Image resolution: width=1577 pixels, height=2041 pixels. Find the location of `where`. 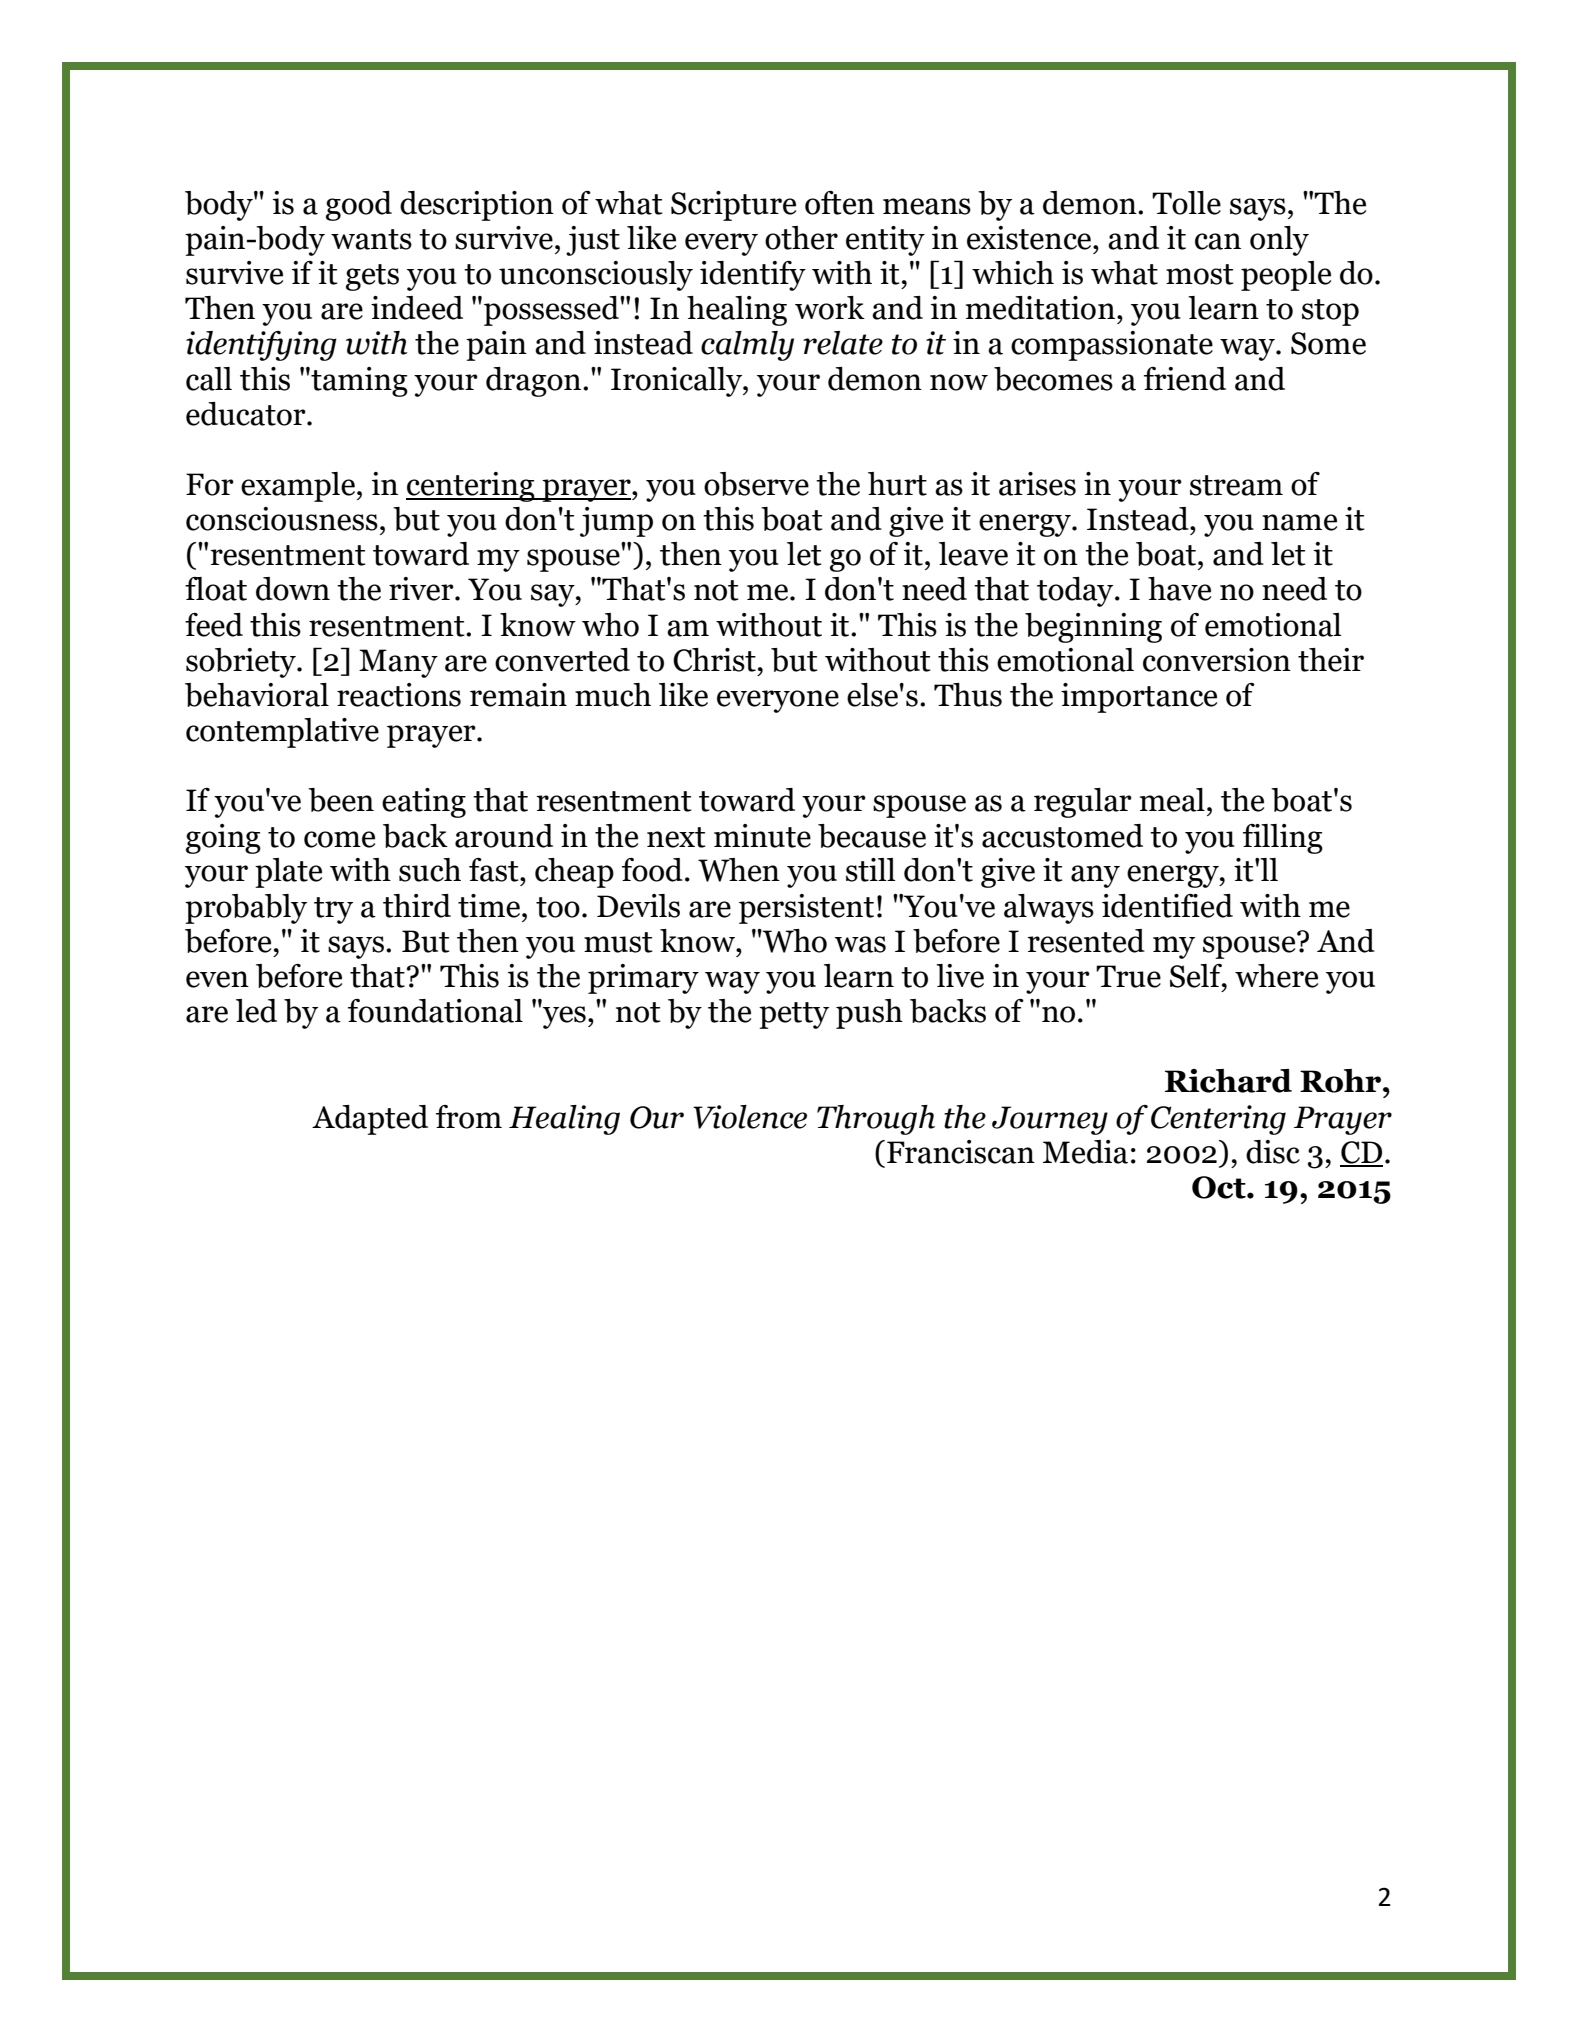

where is located at coordinates (1276, 976).
